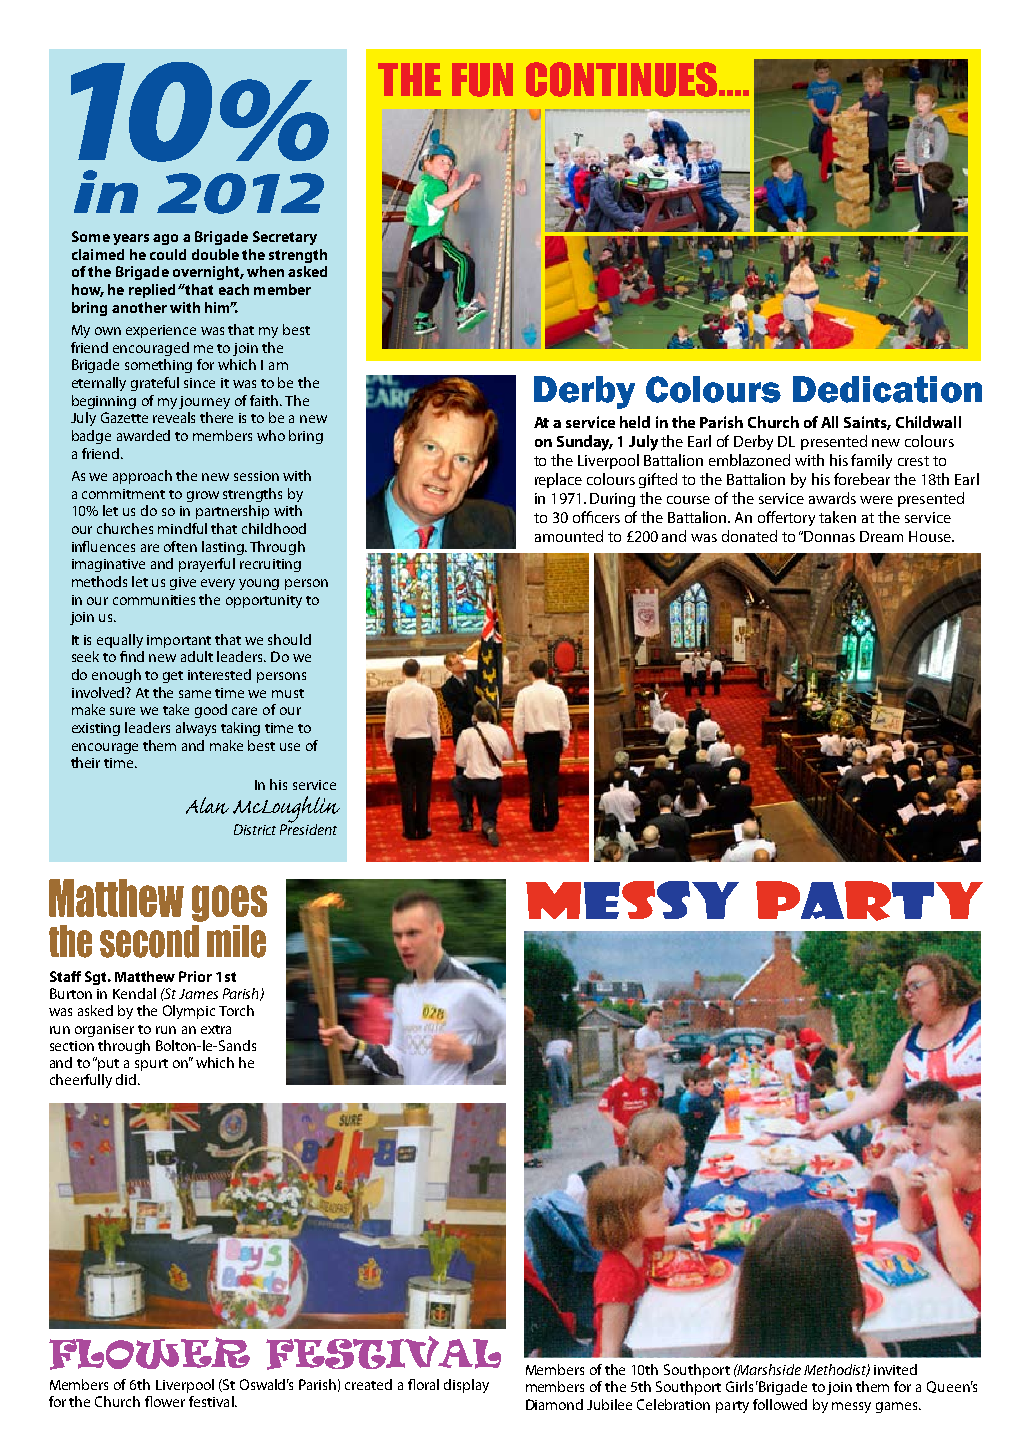 The height and width of the screenshot is (1456, 1030). I want to click on display, so click(466, 1386).
